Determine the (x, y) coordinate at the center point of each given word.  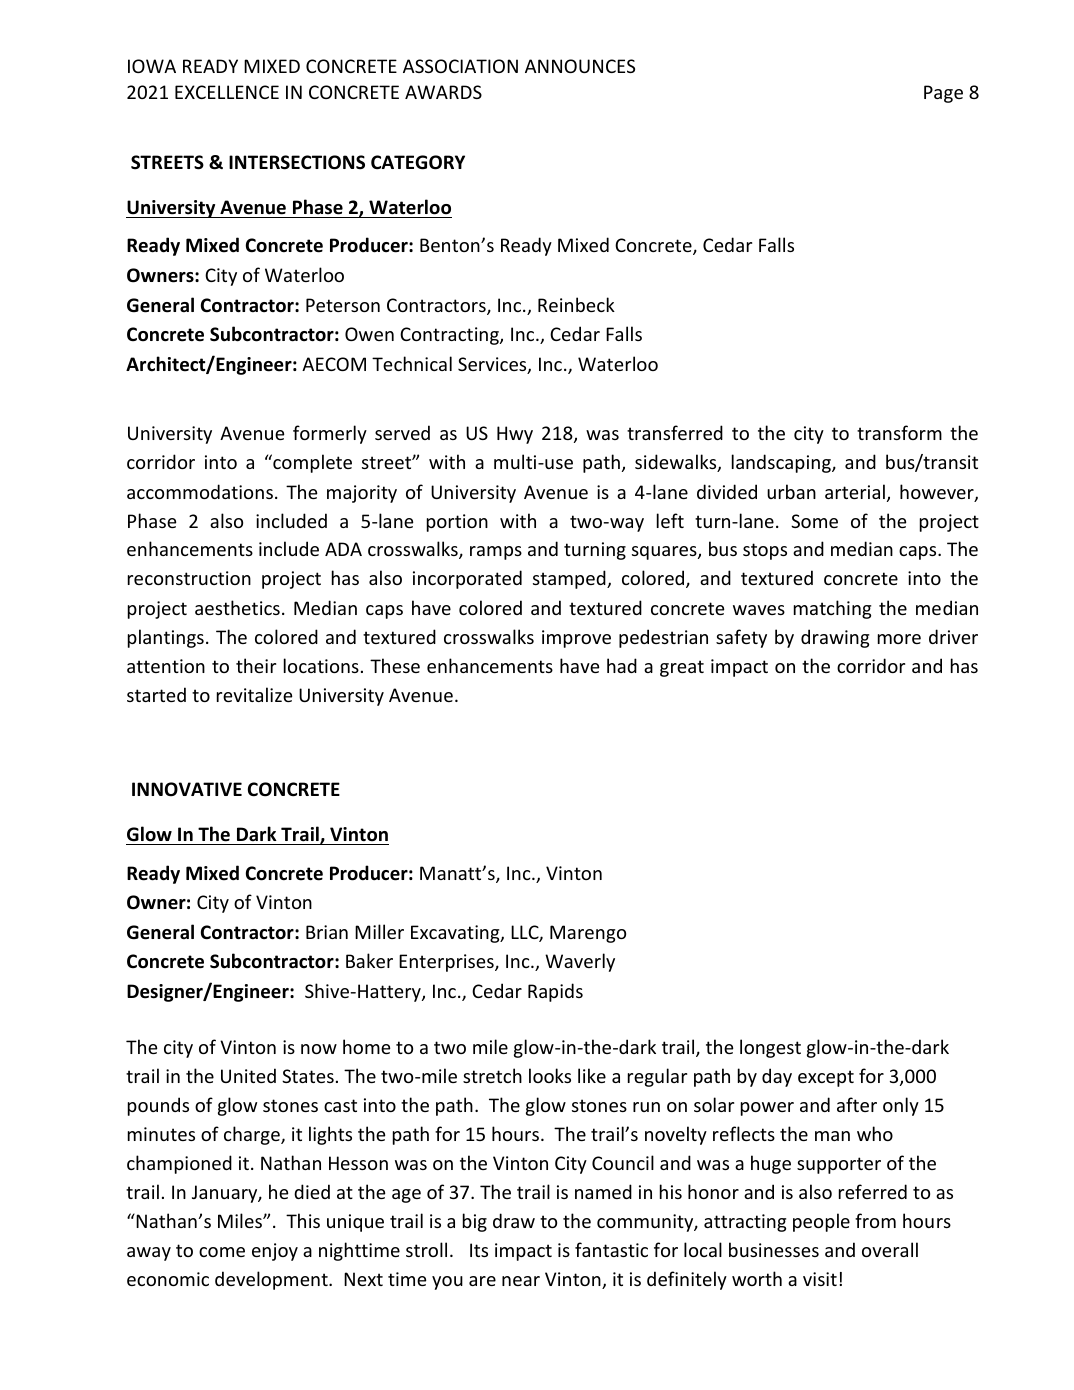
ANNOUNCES (580, 66)
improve (576, 639)
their (256, 665)
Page (943, 94)
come (222, 1252)
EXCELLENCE (227, 92)
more (899, 639)
